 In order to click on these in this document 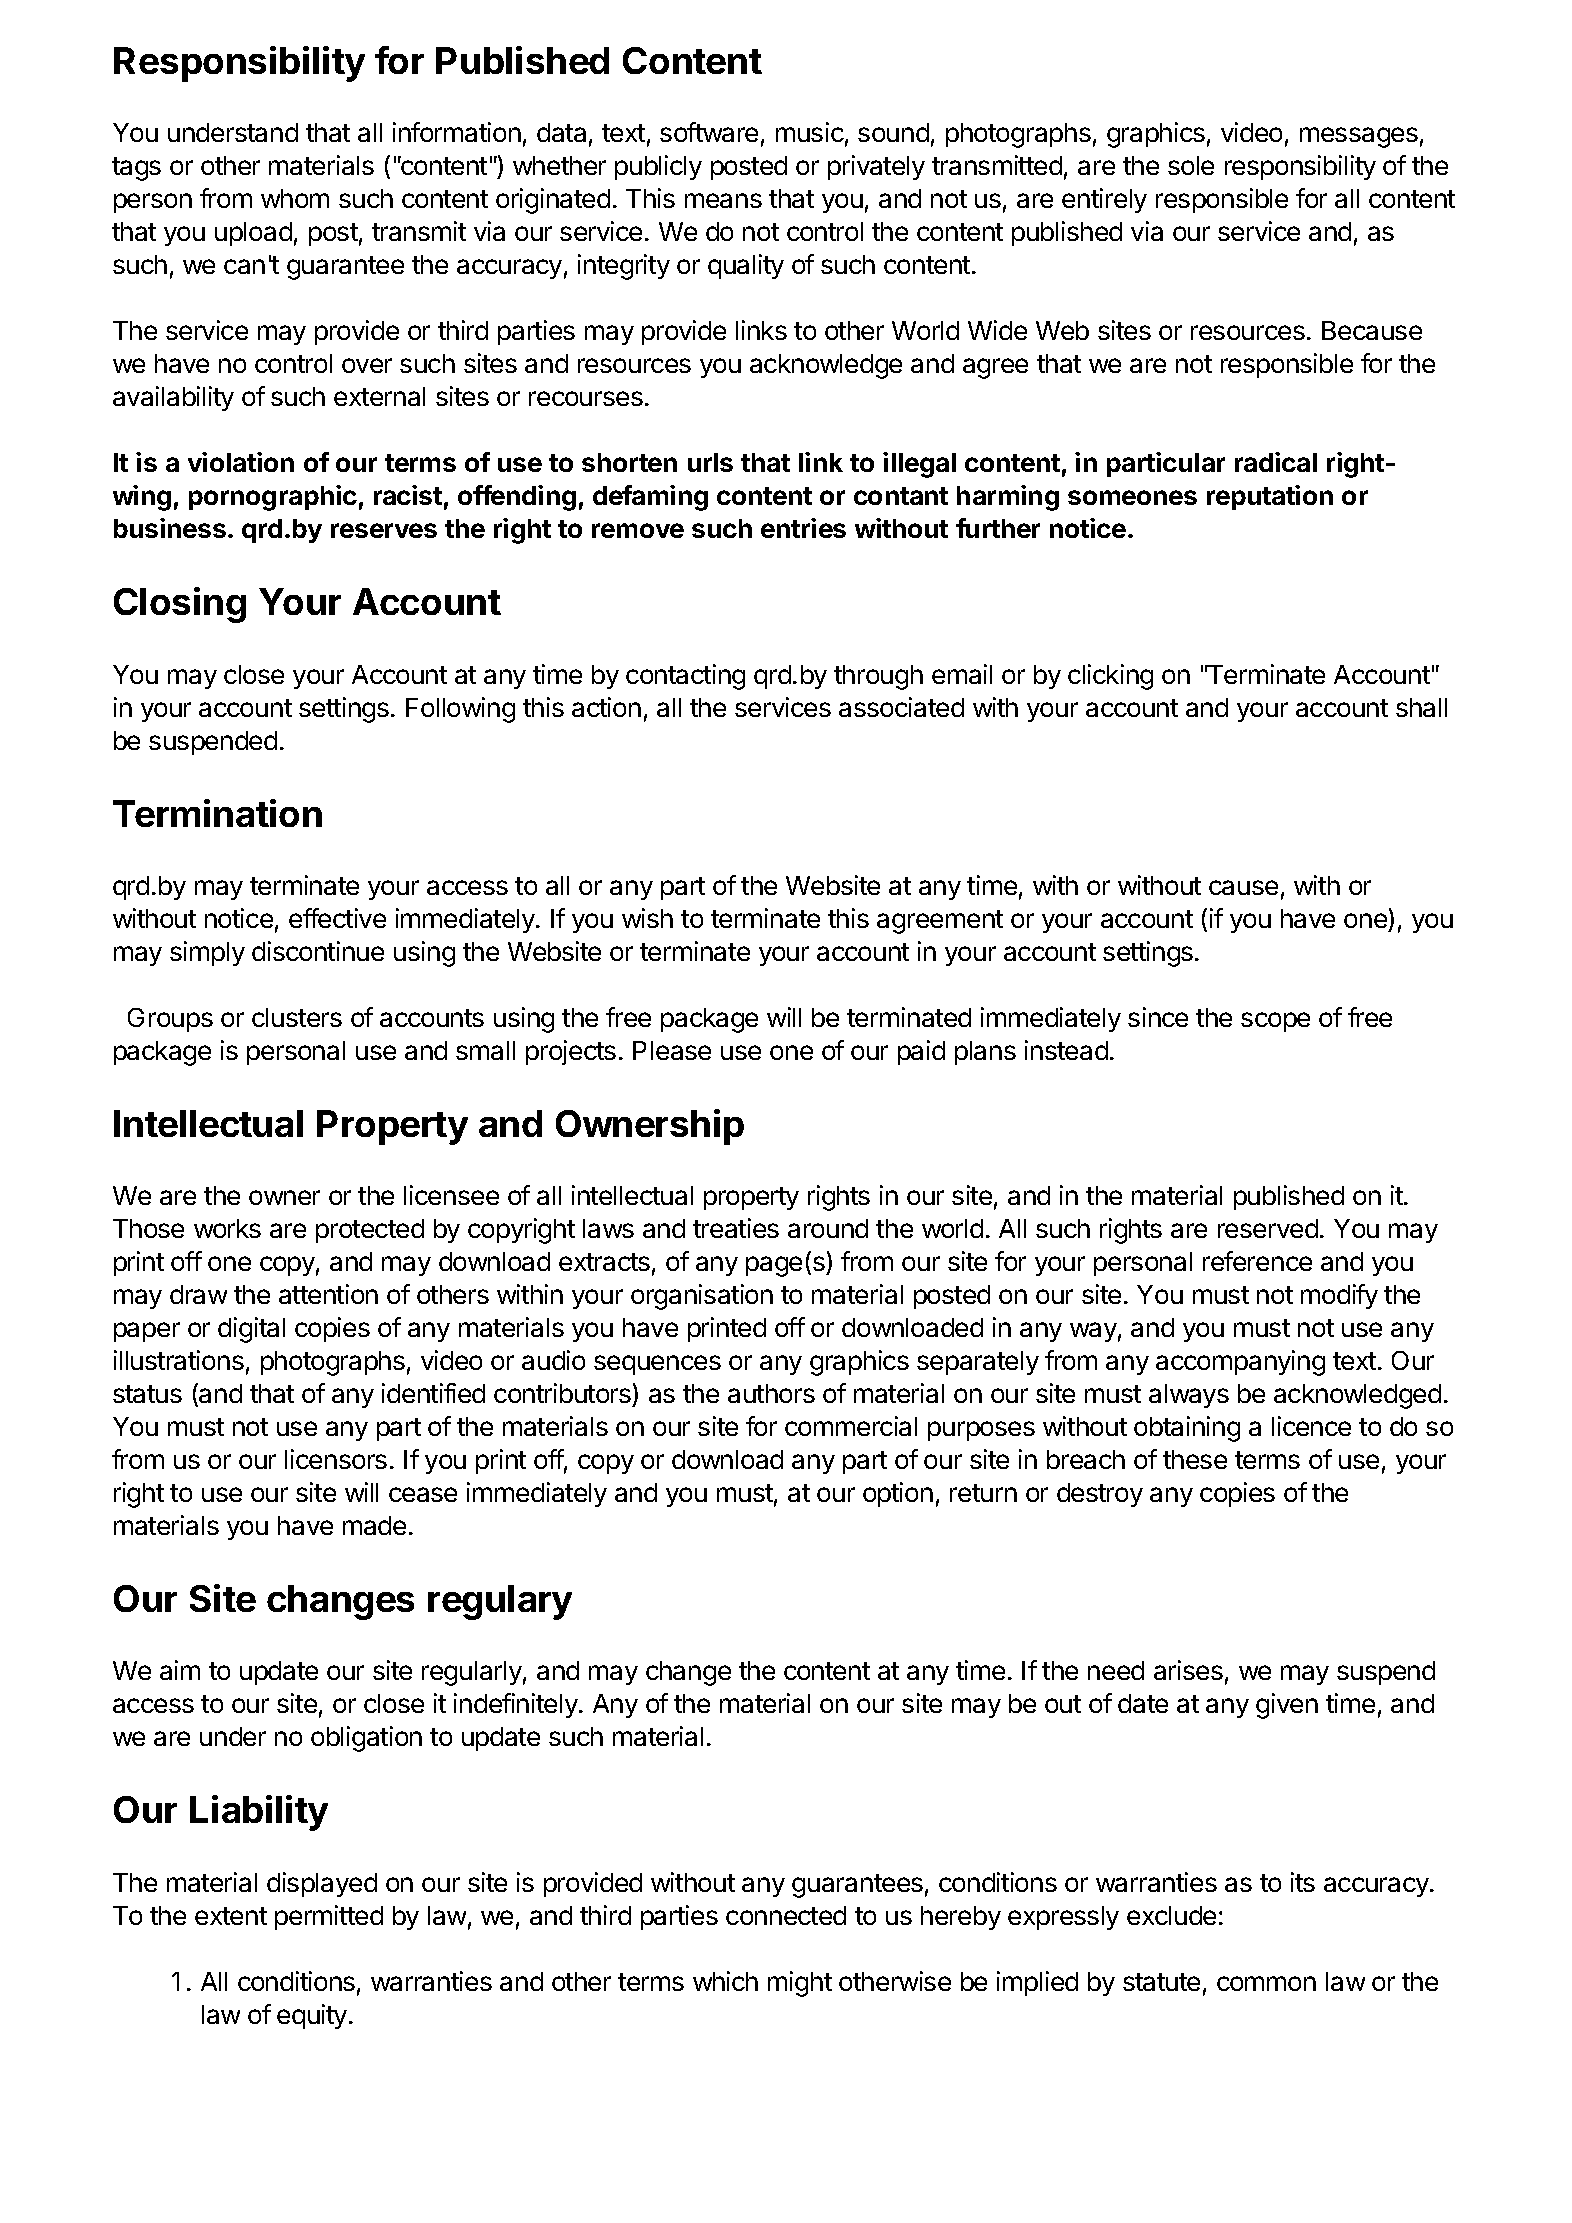, I will do `click(1195, 1459)`.
